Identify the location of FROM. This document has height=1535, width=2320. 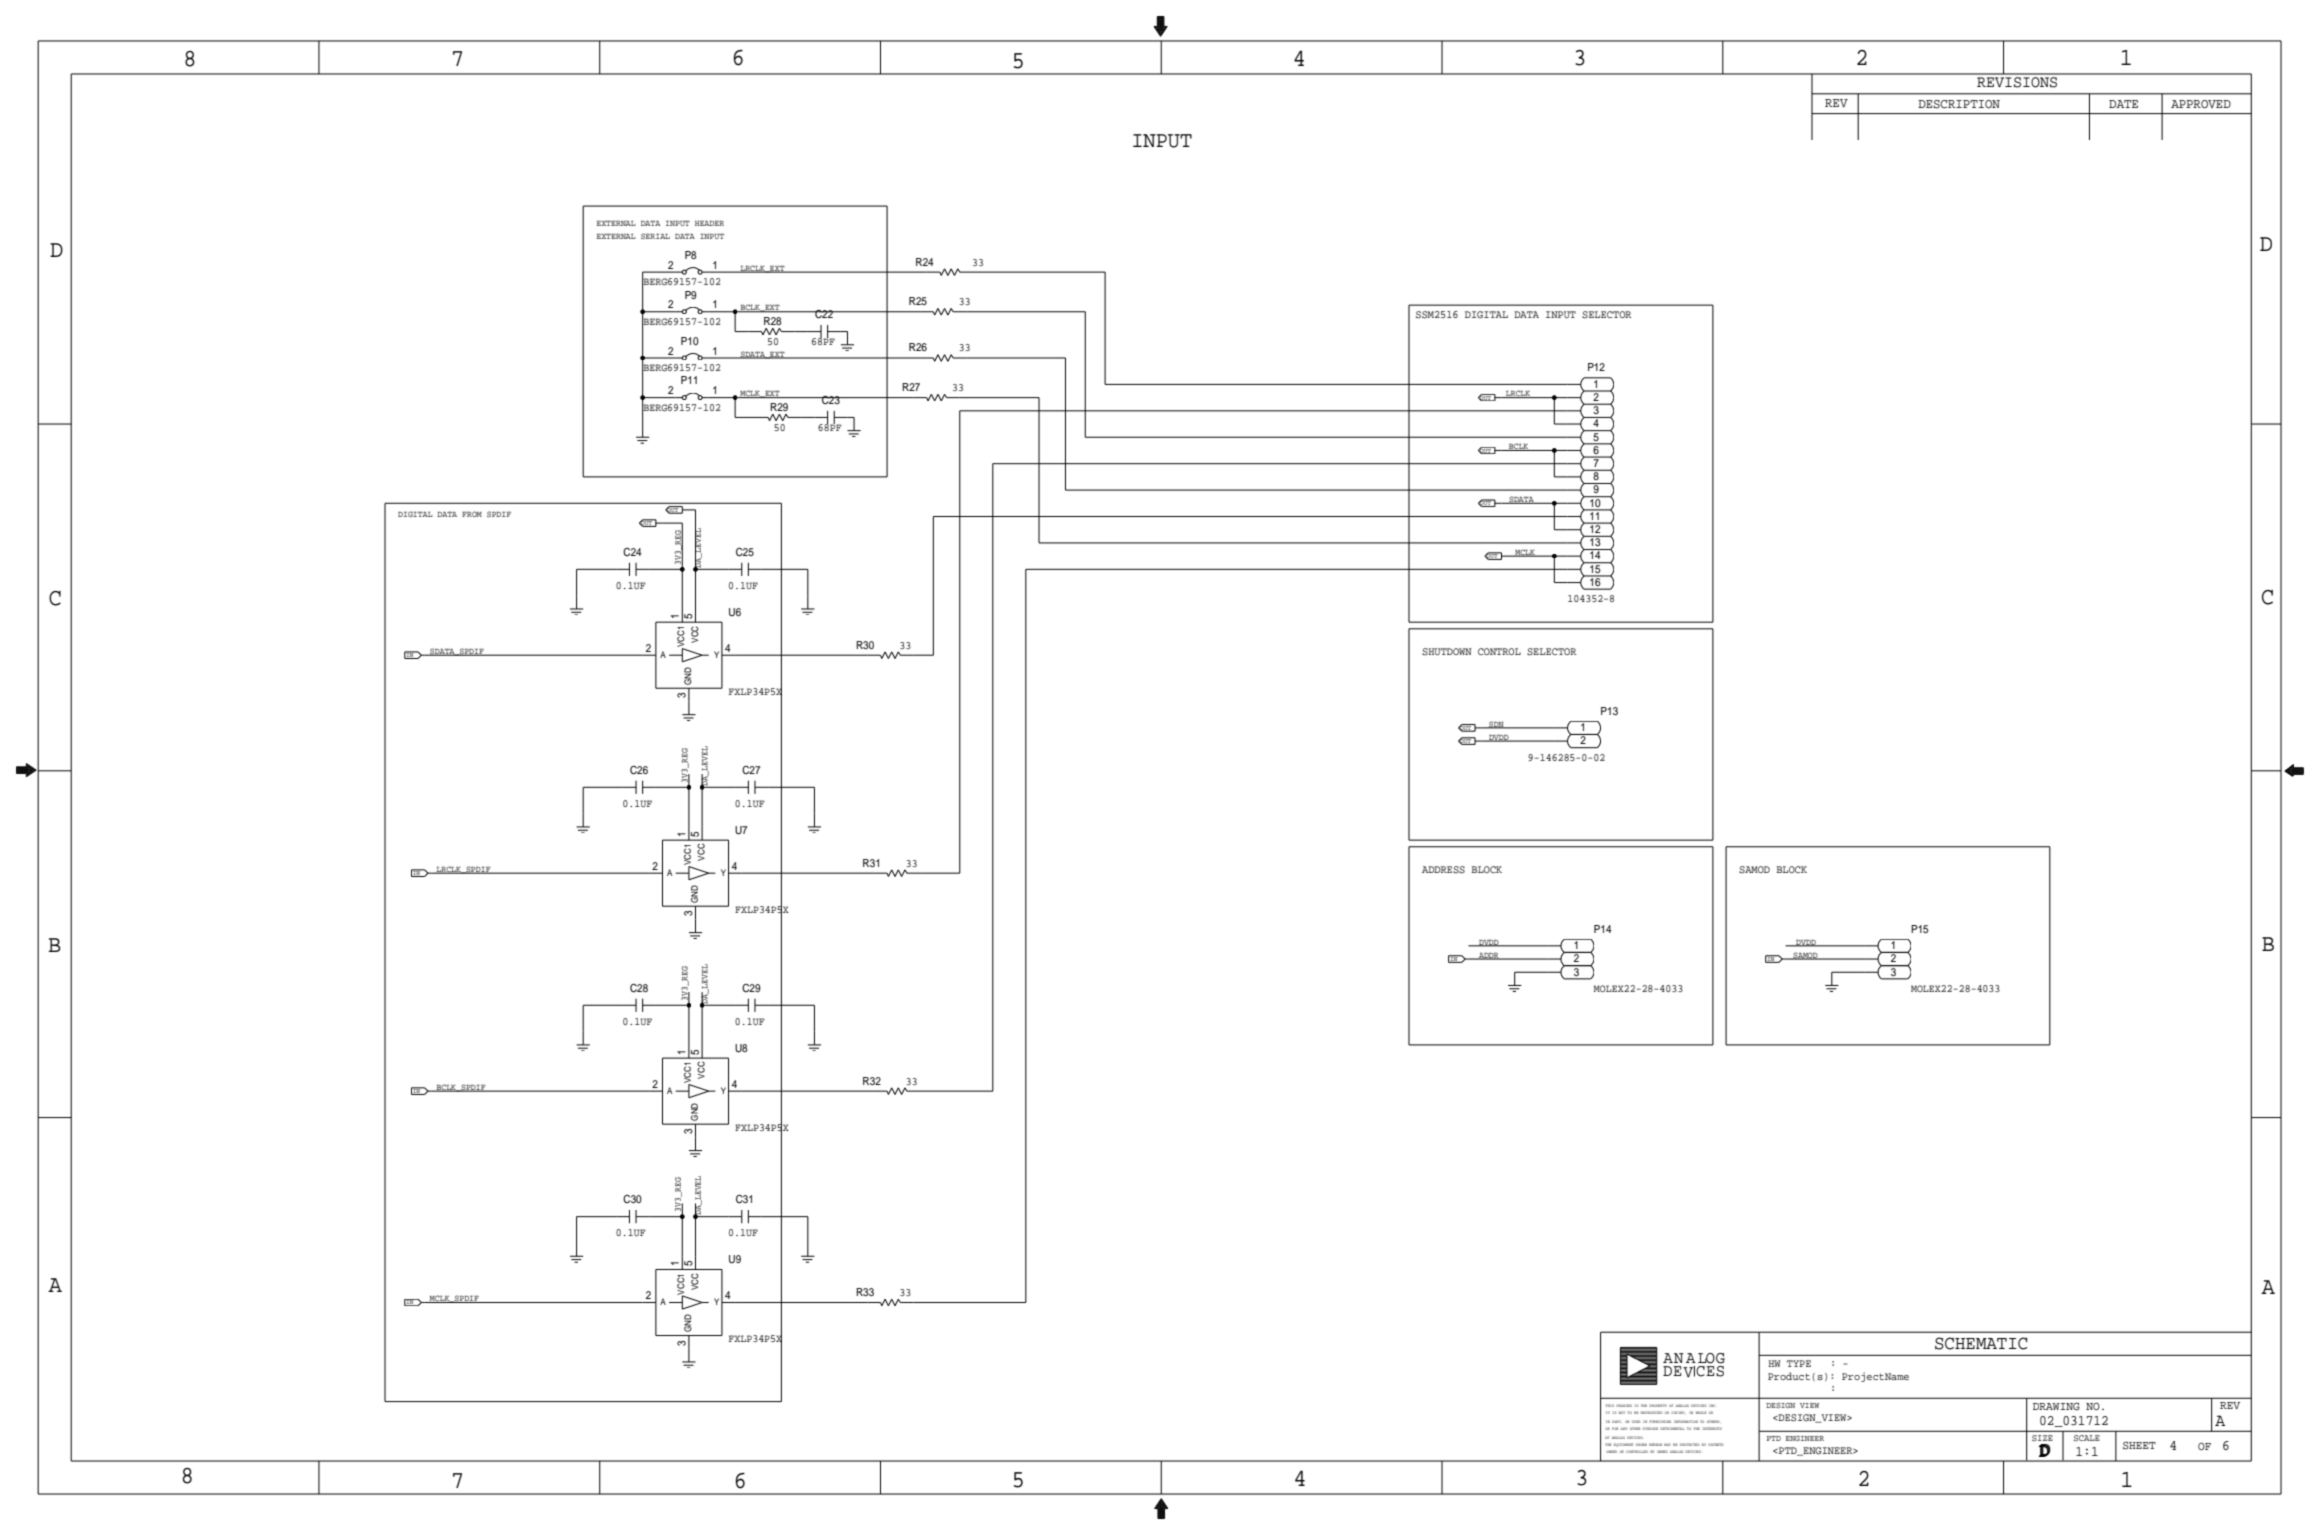
(472, 514).
